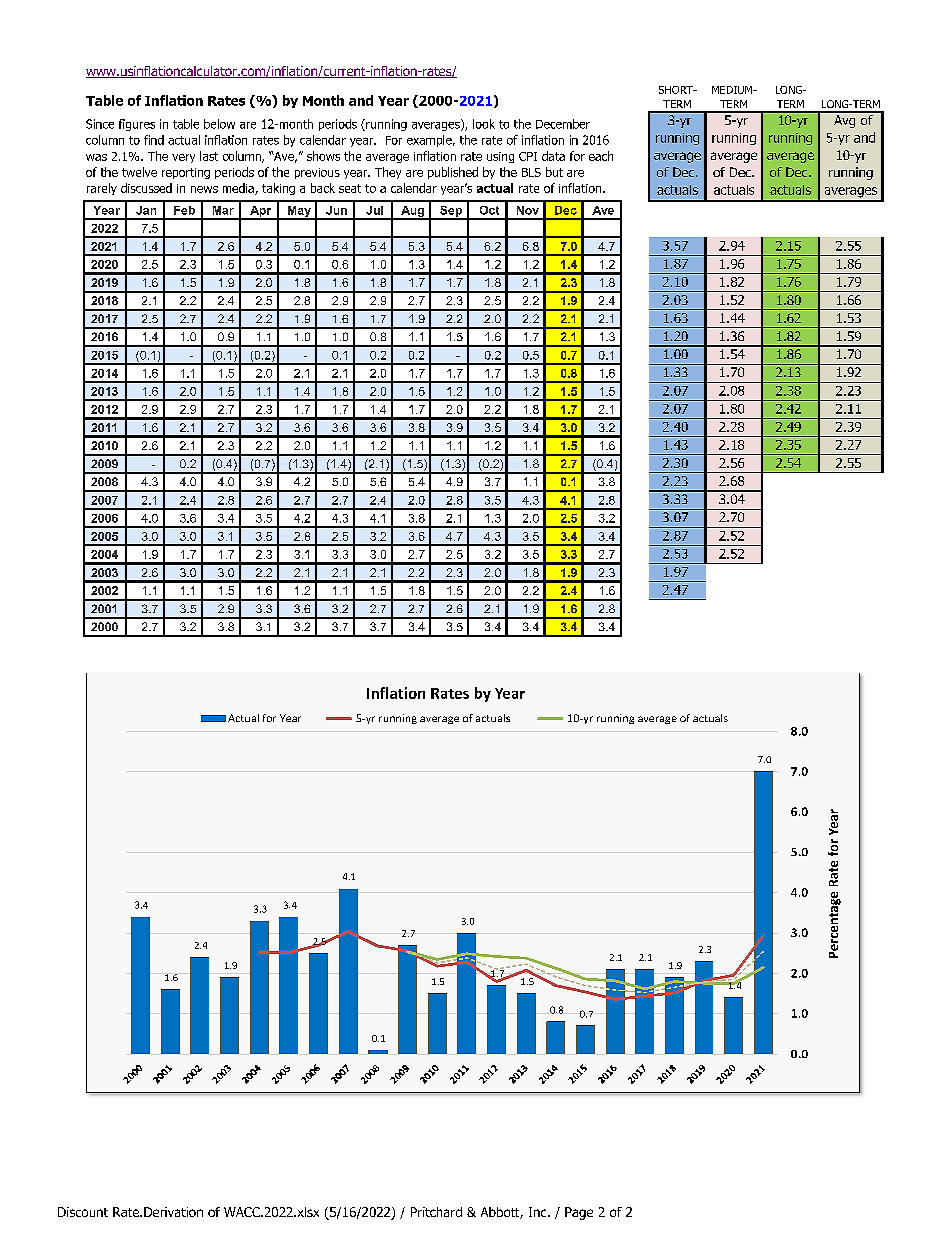 The width and height of the image is (952, 1233). Describe the element at coordinates (139, 172) in the image. I see `twelve` at that location.
